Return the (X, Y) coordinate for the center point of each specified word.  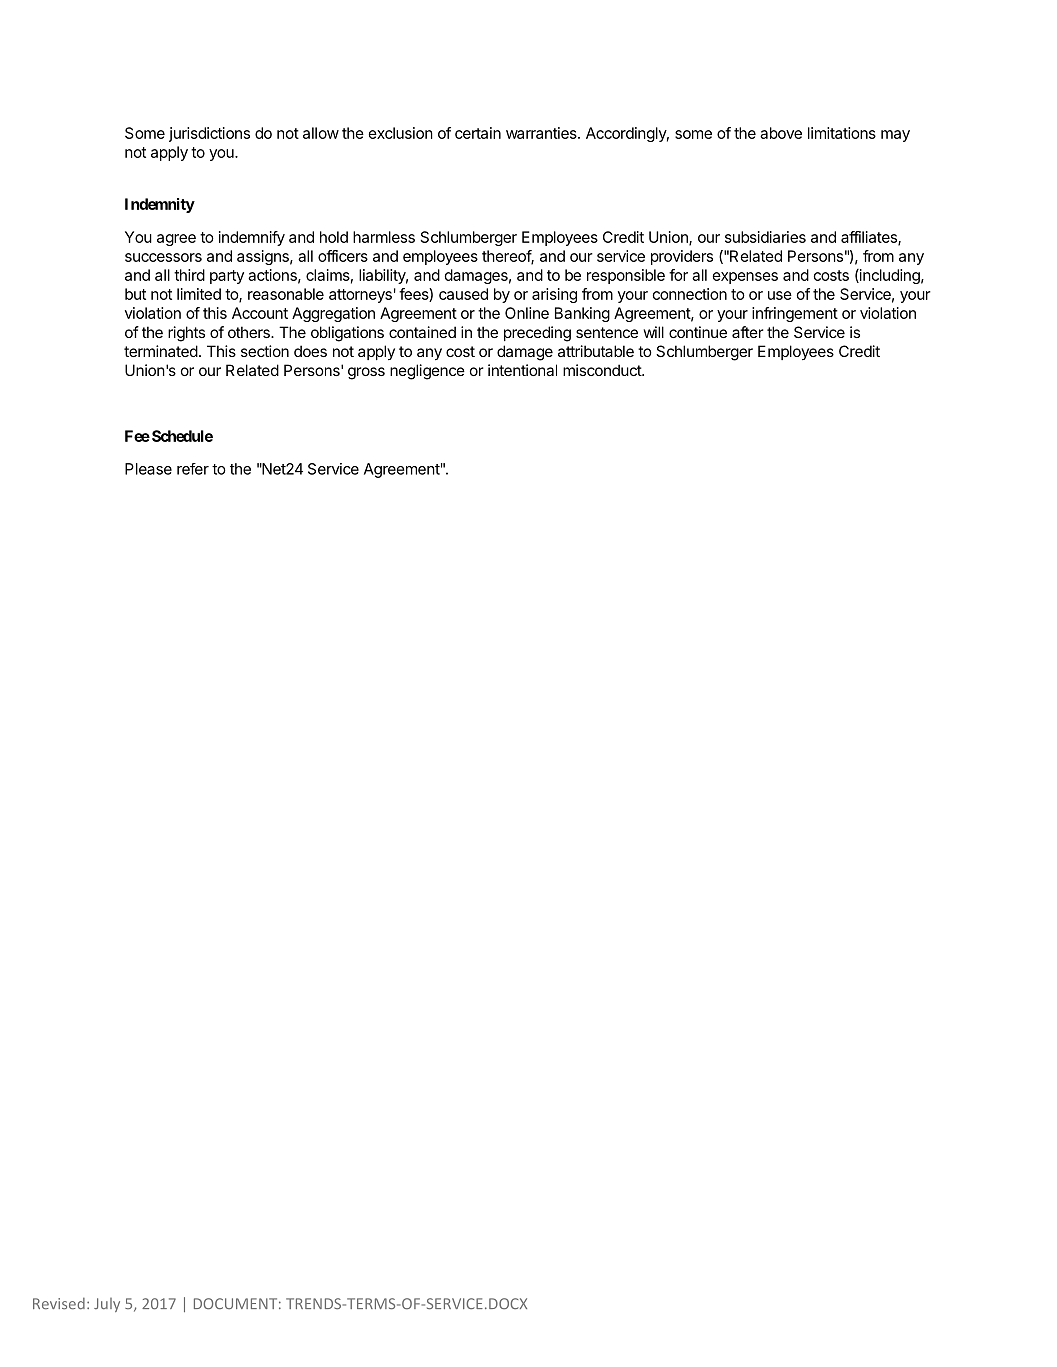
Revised (59, 1303)
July (107, 1305)
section (265, 351)
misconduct (603, 370)
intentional (522, 370)
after (748, 332)
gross (366, 373)
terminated (161, 351)
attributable (596, 351)
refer (193, 469)
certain (478, 133)
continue (698, 332)
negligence (427, 372)
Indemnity (160, 205)
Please (148, 469)
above (781, 133)
